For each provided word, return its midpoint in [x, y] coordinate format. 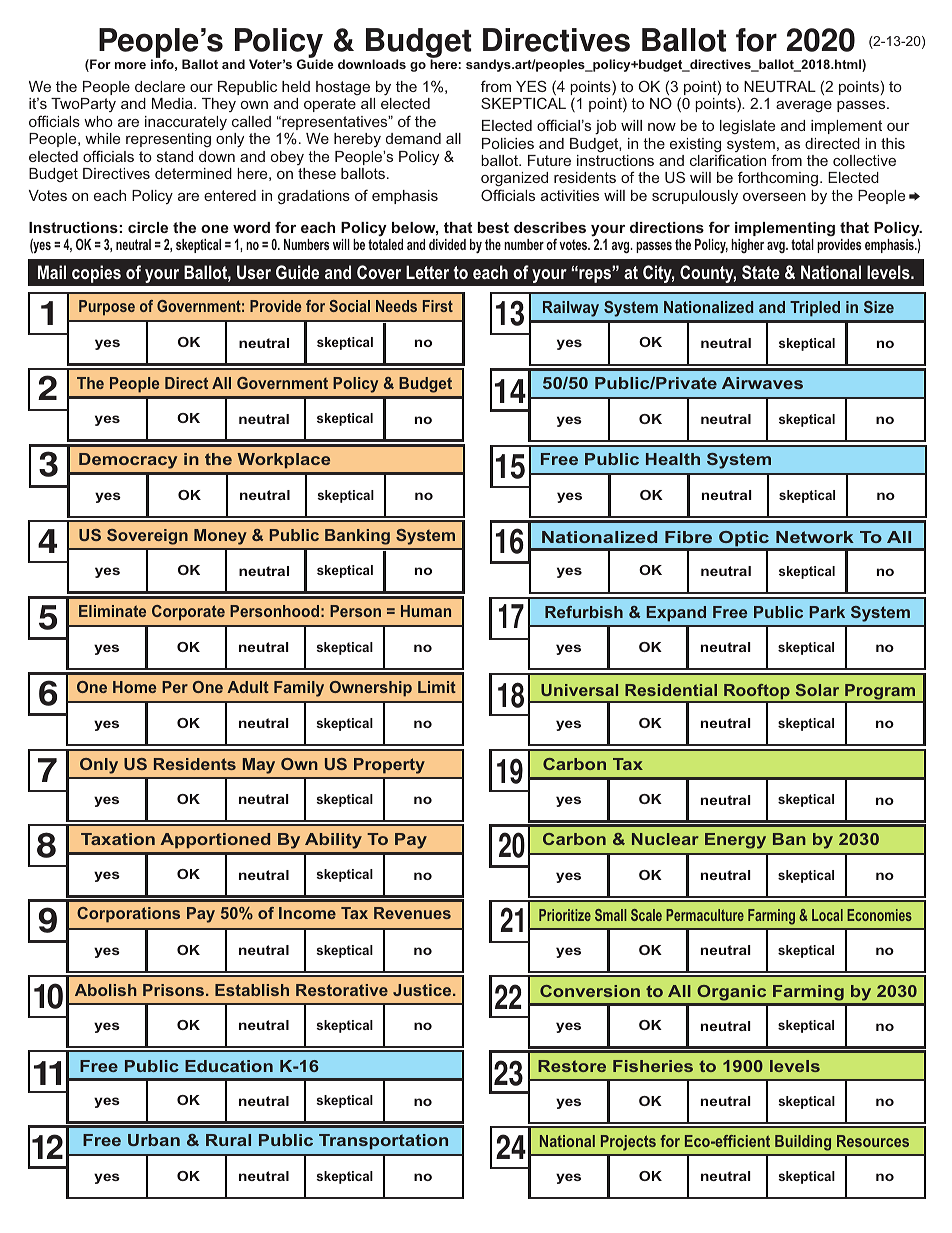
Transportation [383, 1142]
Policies [508, 143]
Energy [735, 841]
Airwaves [762, 383]
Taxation [118, 839]
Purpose [107, 308]
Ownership [371, 689]
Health [673, 459]
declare [160, 86]
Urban [154, 1140]
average [804, 107]
